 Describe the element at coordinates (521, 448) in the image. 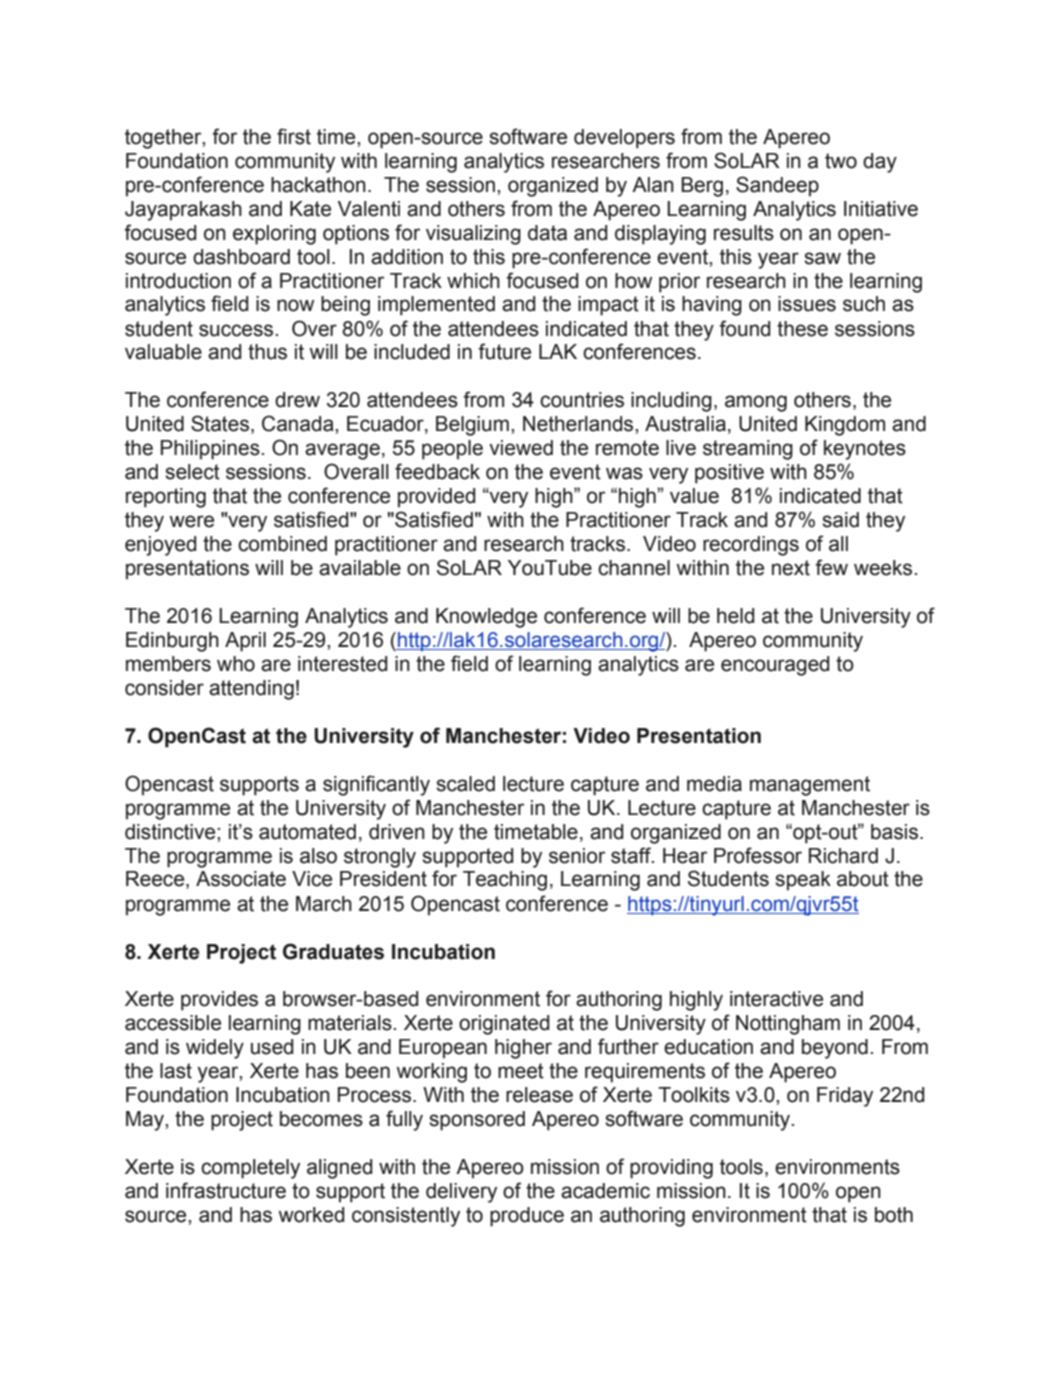

I see `viewed` at that location.
